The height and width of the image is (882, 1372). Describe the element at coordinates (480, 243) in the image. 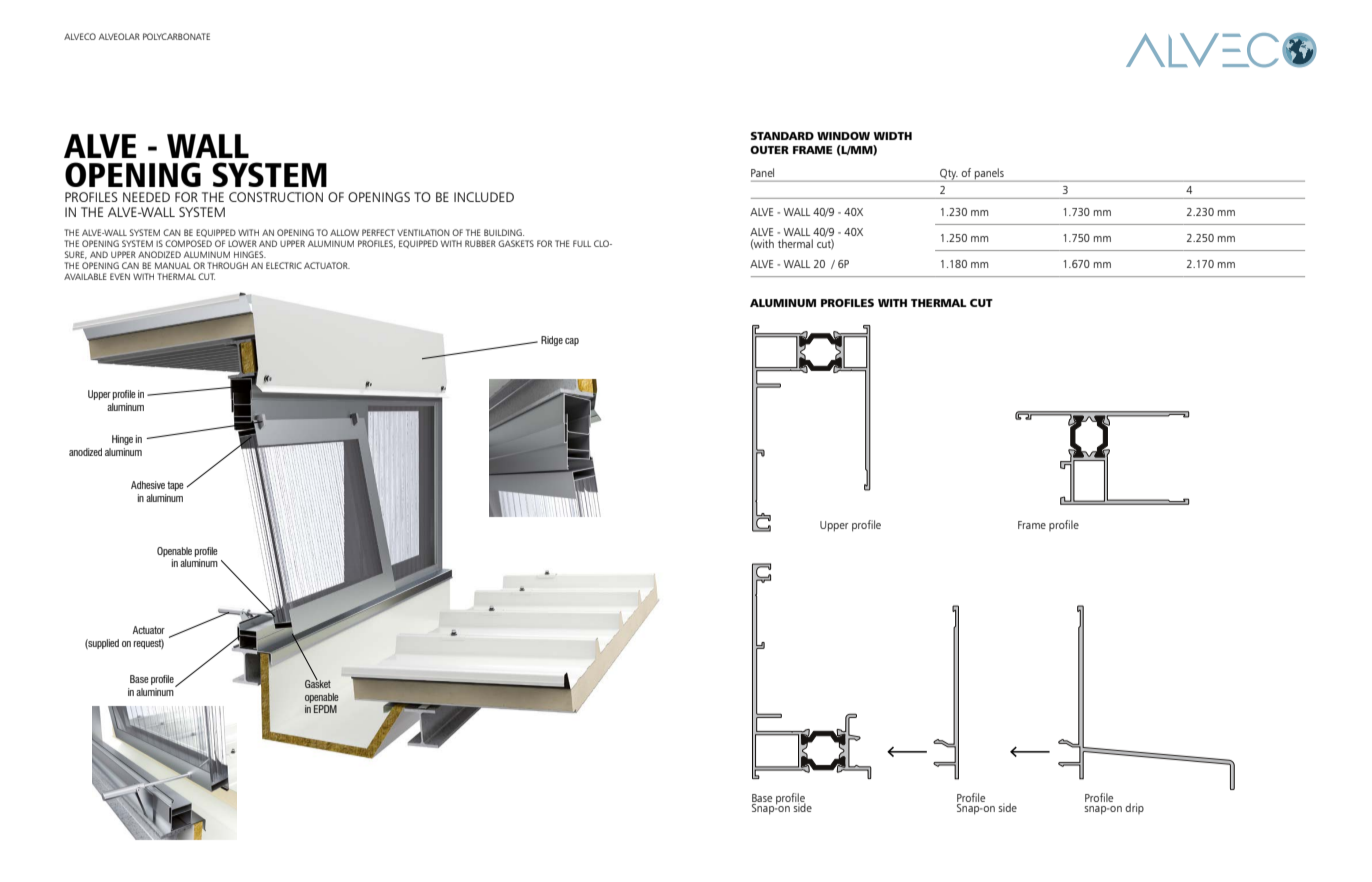

I see `RUBBER` at that location.
